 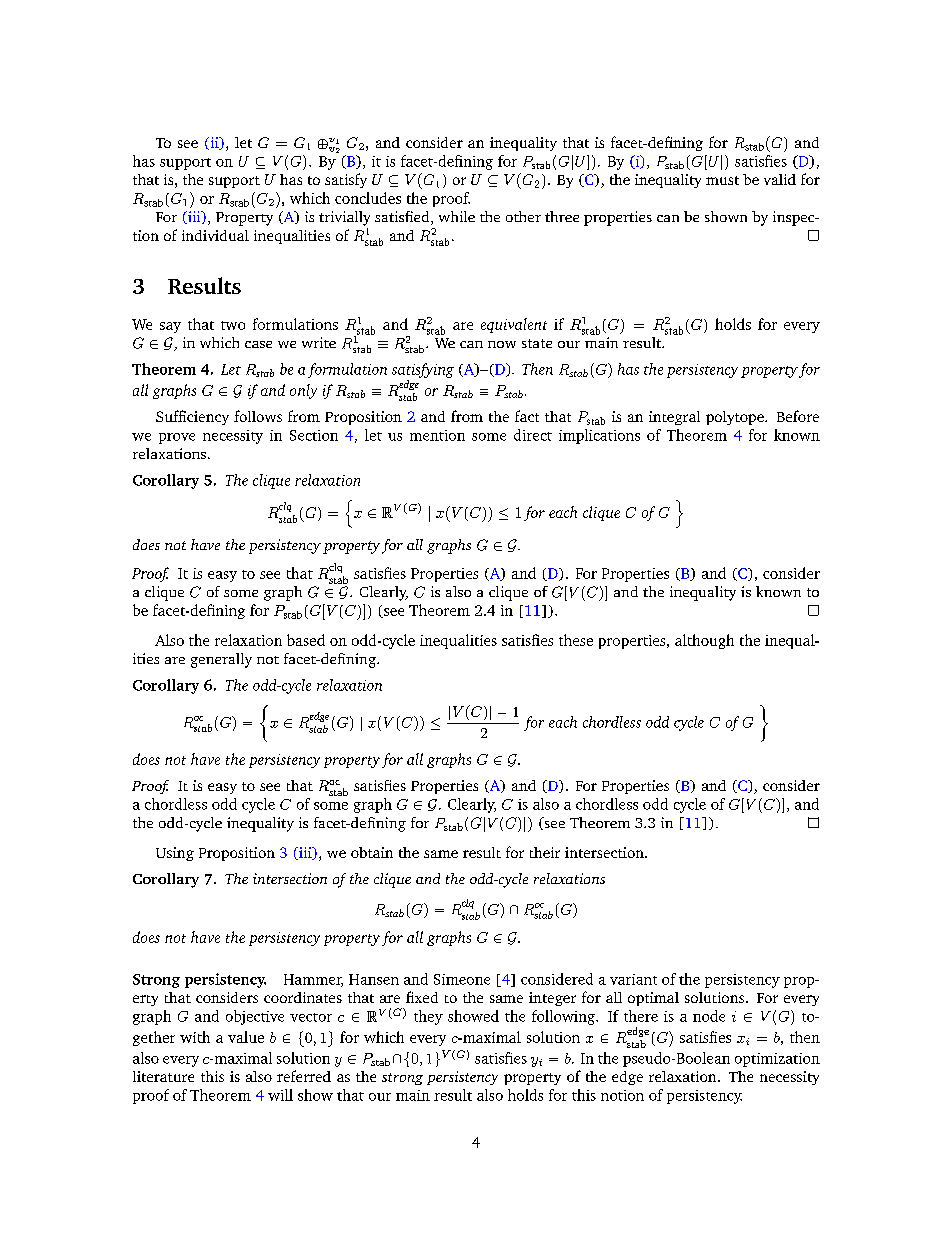 What do you see at coordinates (175, 854) in the screenshot?
I see `Using` at bounding box center [175, 854].
